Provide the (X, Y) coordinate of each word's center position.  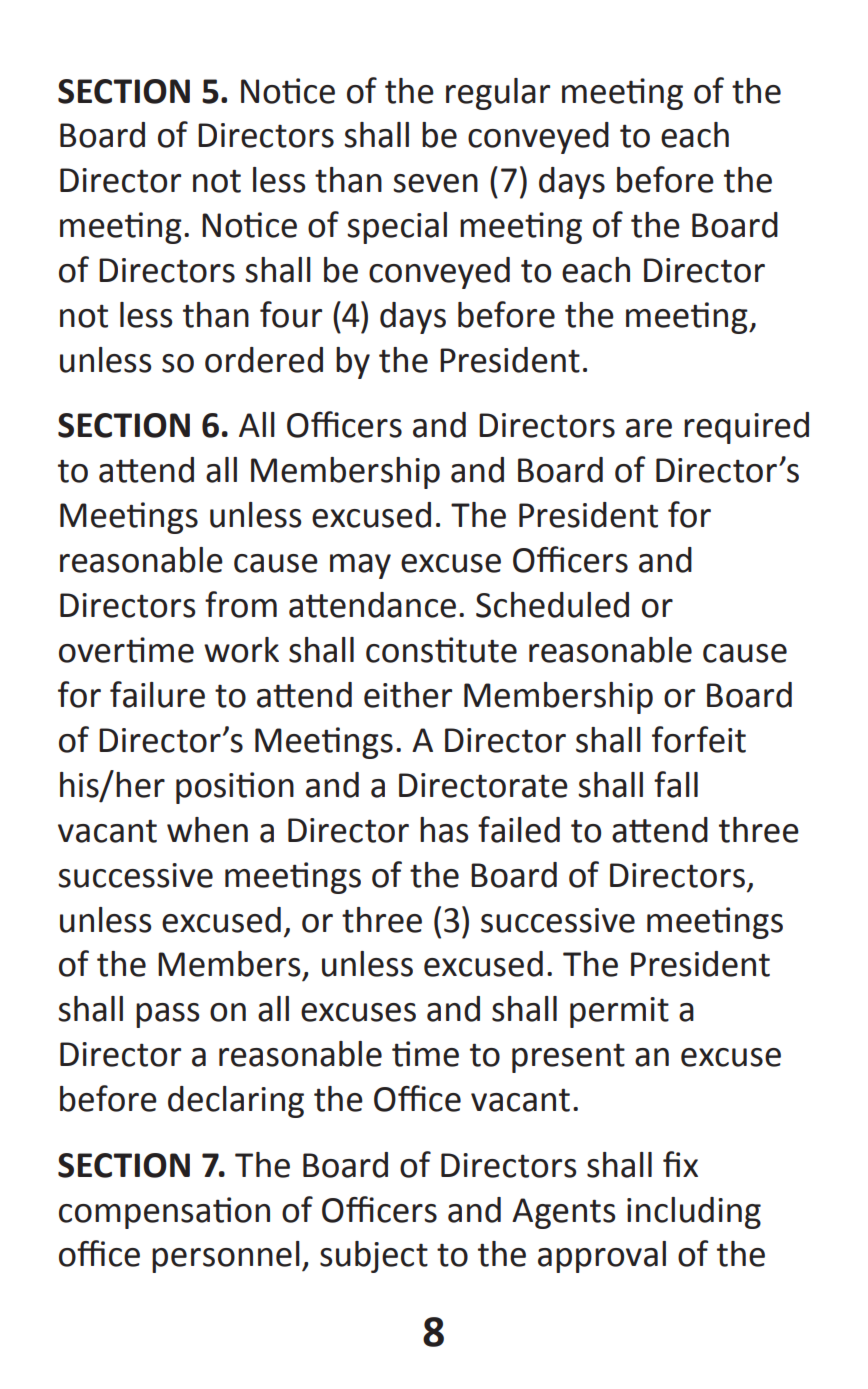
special (397, 228)
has (444, 830)
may (360, 566)
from (241, 604)
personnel (226, 1257)
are (649, 428)
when (207, 830)
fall (676, 784)
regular (498, 94)
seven (435, 183)
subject (374, 1257)
